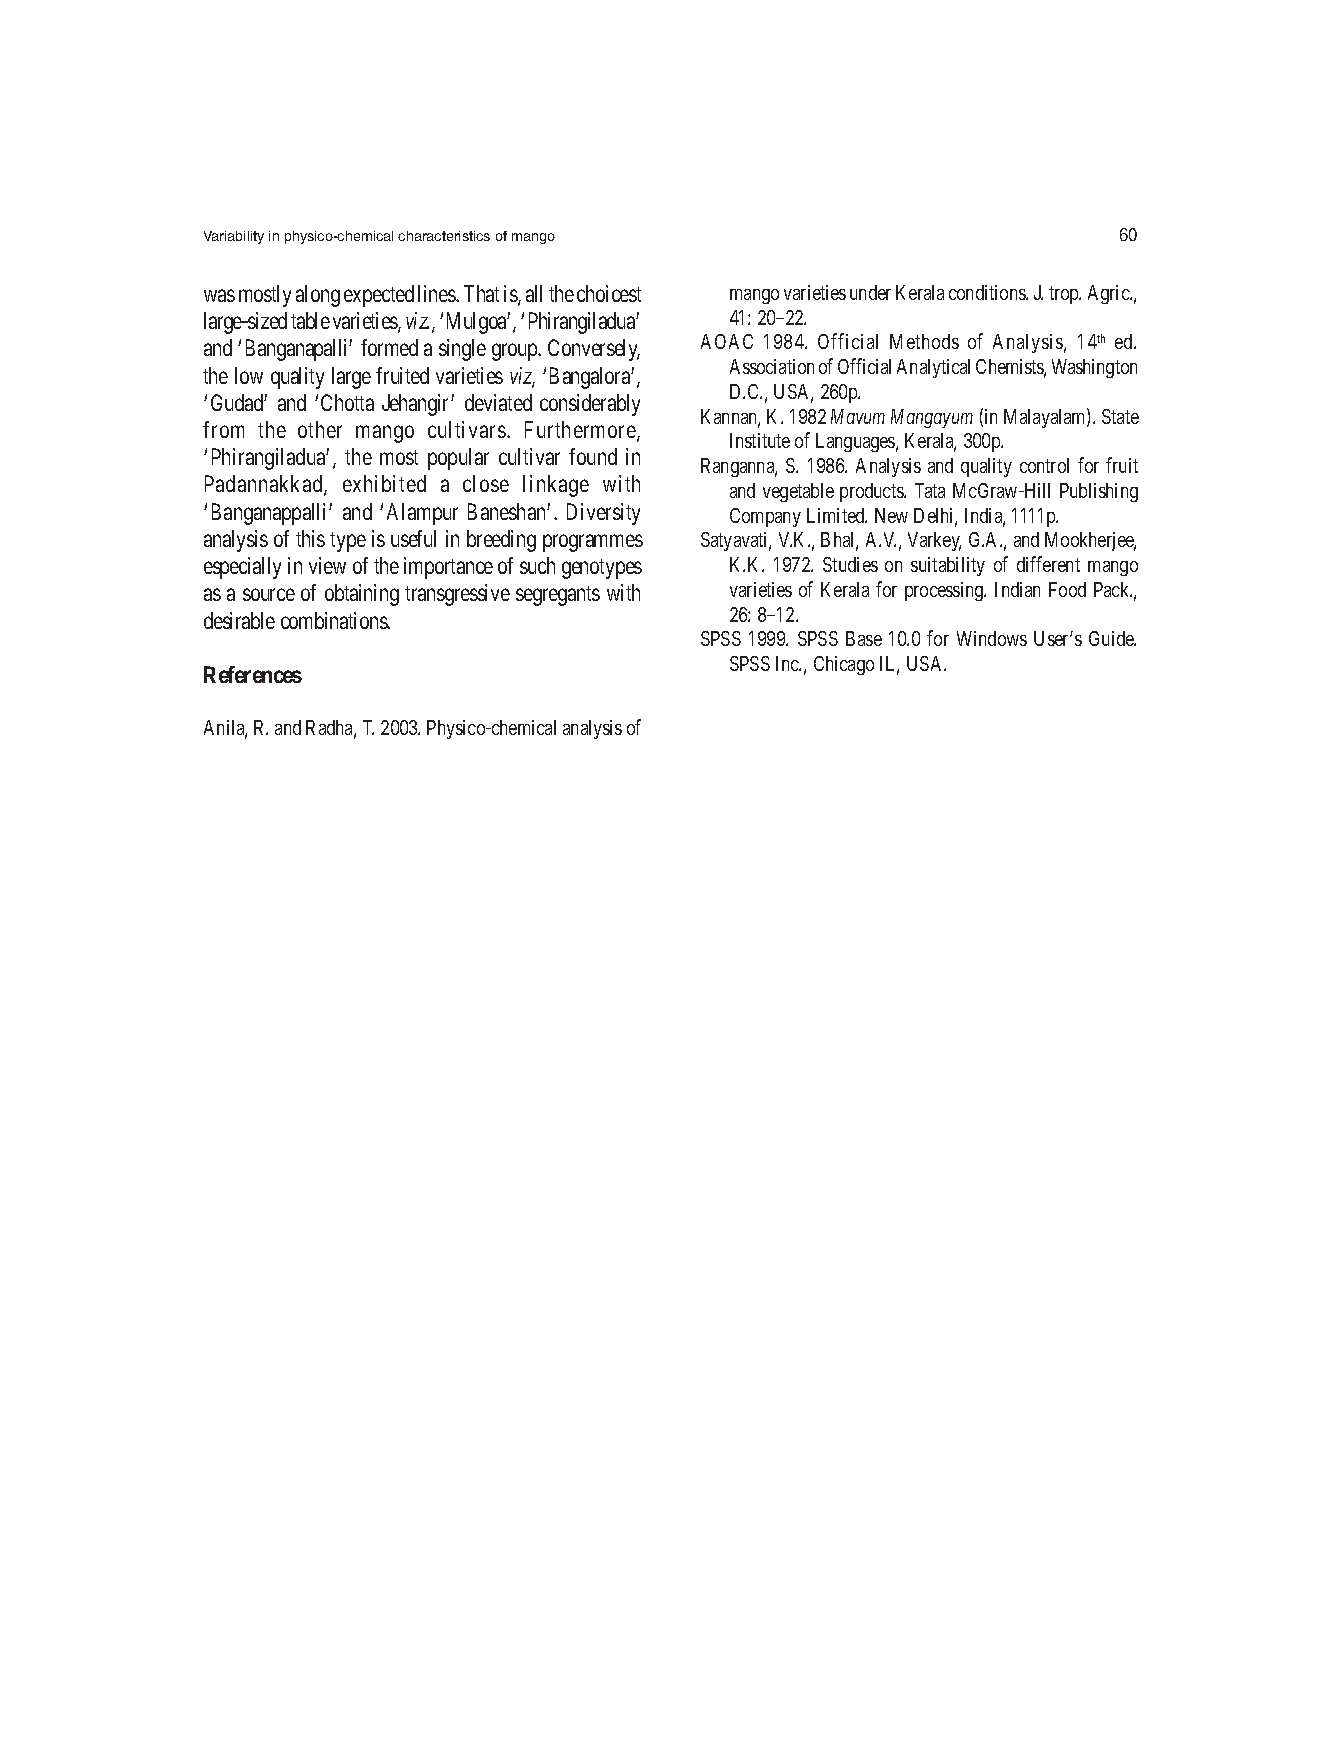 Image resolution: width=1342 pixels, height=1737 pixels. Describe the element at coordinates (335, 620) in the page. I see `combinations` at that location.
